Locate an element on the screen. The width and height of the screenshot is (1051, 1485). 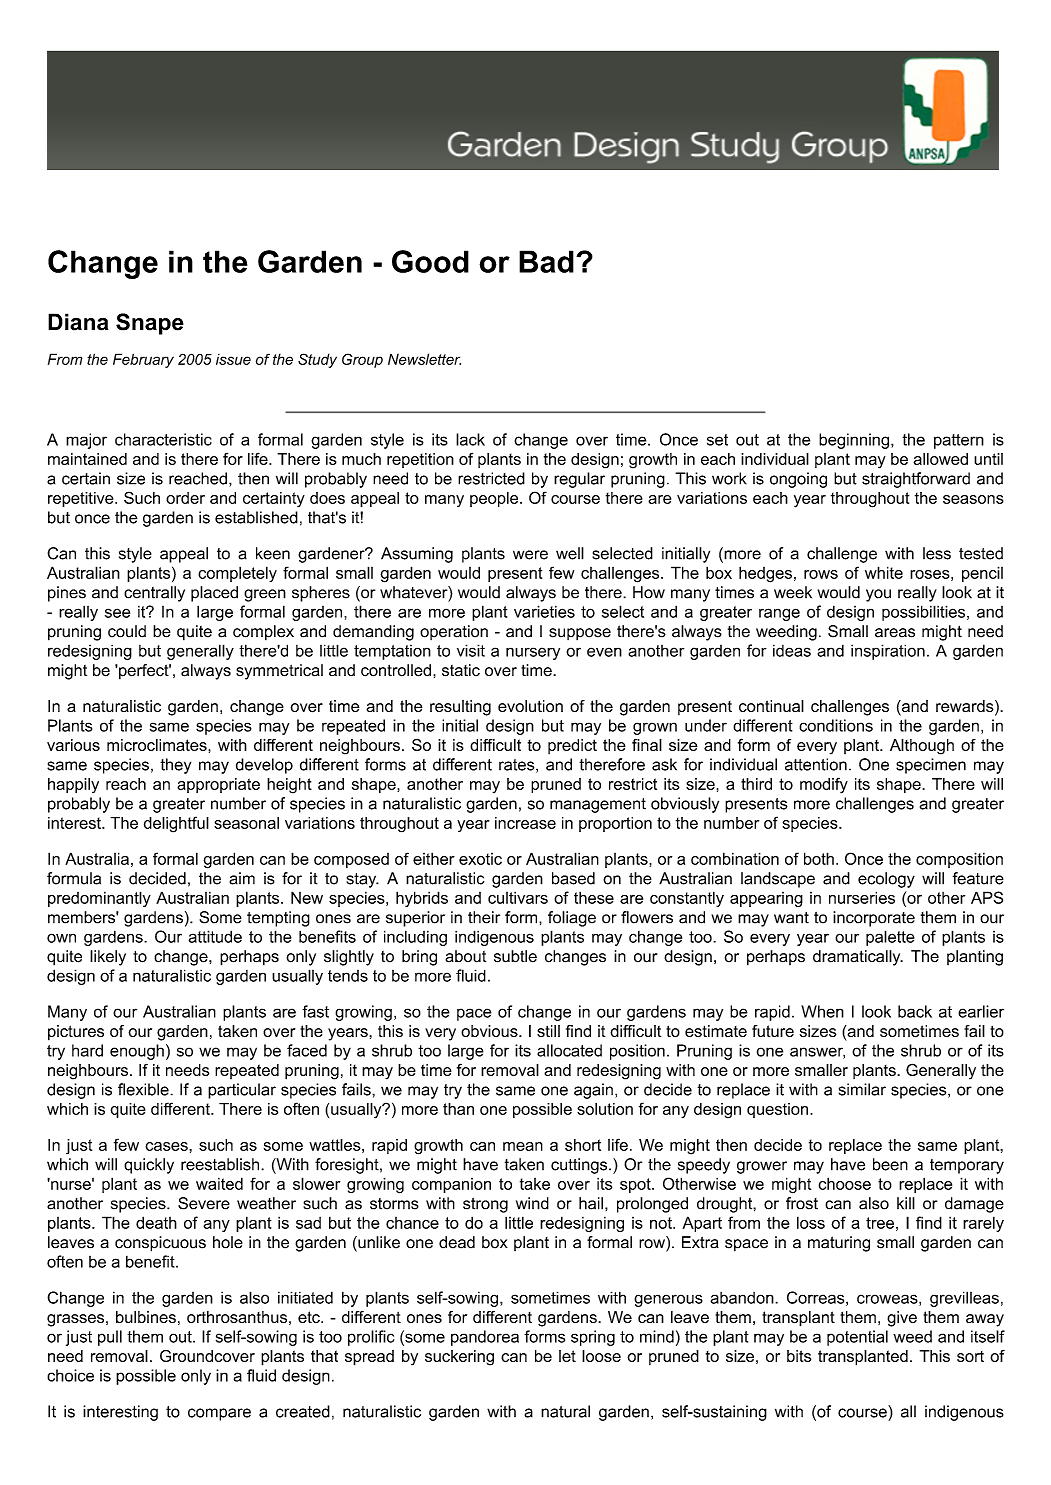
increase is located at coordinates (525, 823).
